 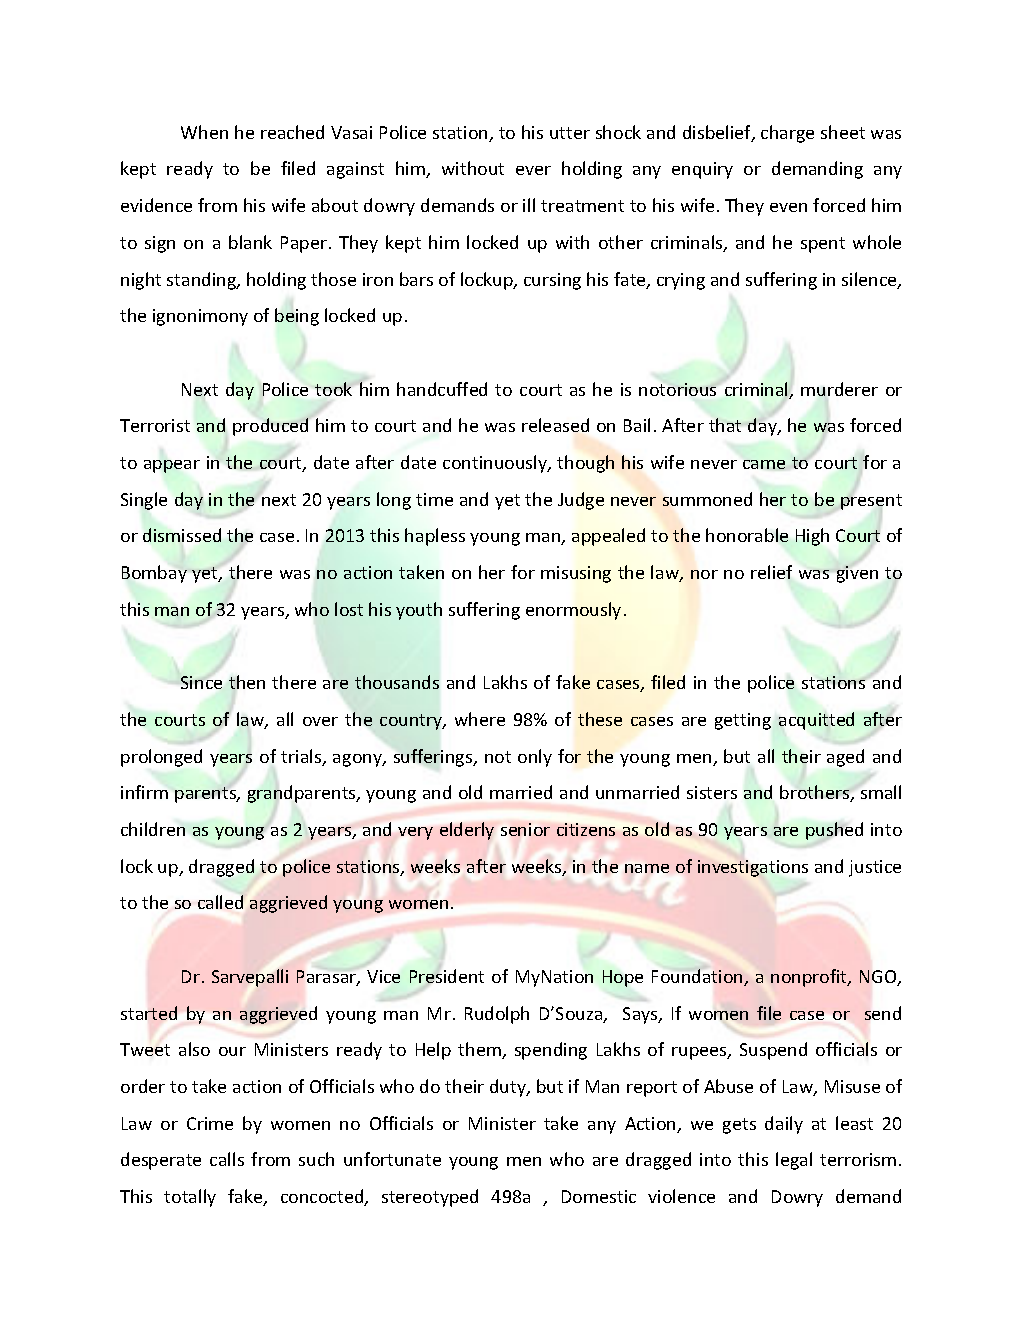 I want to click on dismissed, so click(x=182, y=535).
